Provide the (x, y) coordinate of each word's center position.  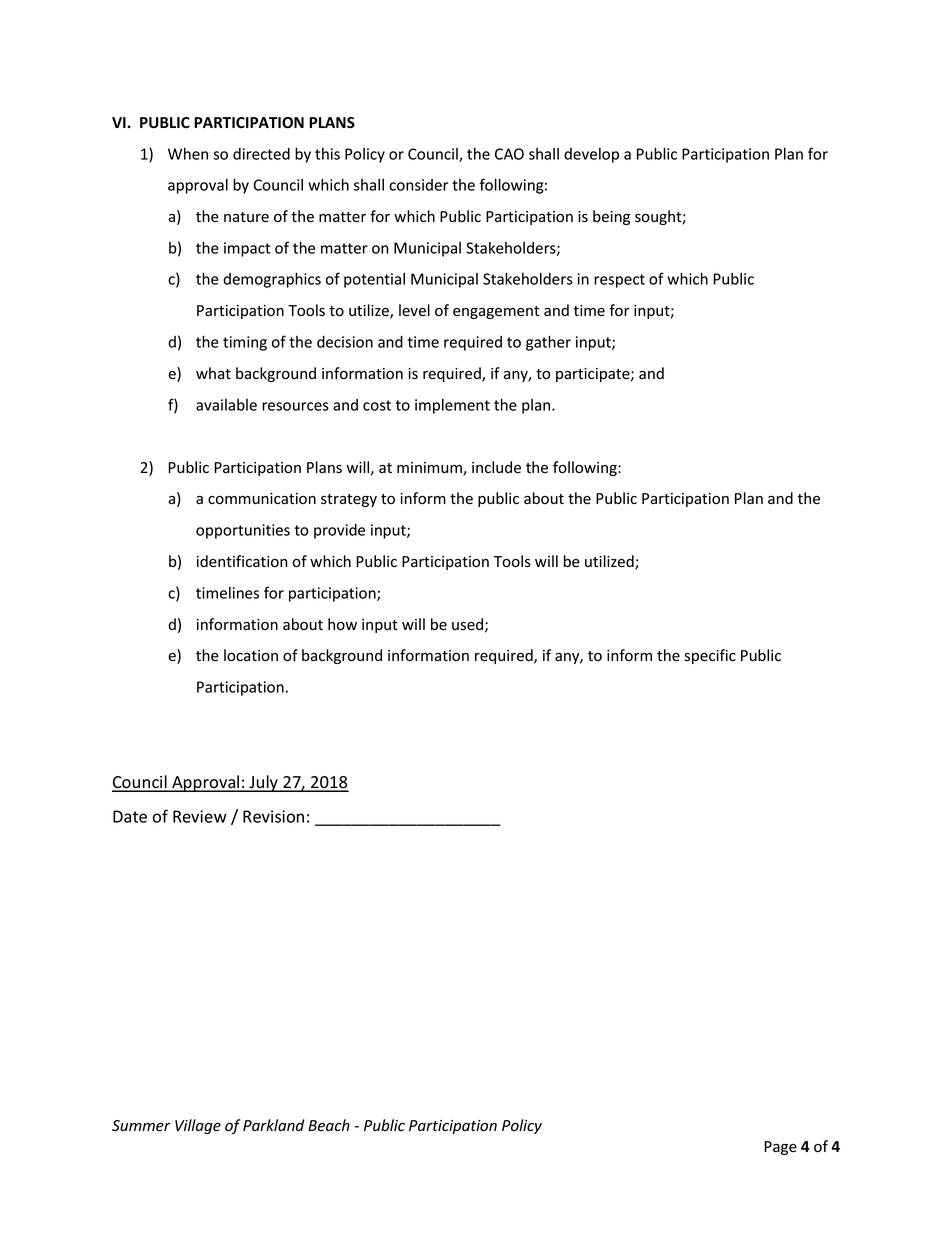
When (188, 154)
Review (200, 816)
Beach (329, 1125)
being (611, 217)
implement (452, 406)
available (226, 405)
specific (710, 656)
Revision (273, 816)
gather (548, 343)
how (342, 624)
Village (198, 1126)
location (251, 655)
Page (780, 1148)
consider (419, 185)
